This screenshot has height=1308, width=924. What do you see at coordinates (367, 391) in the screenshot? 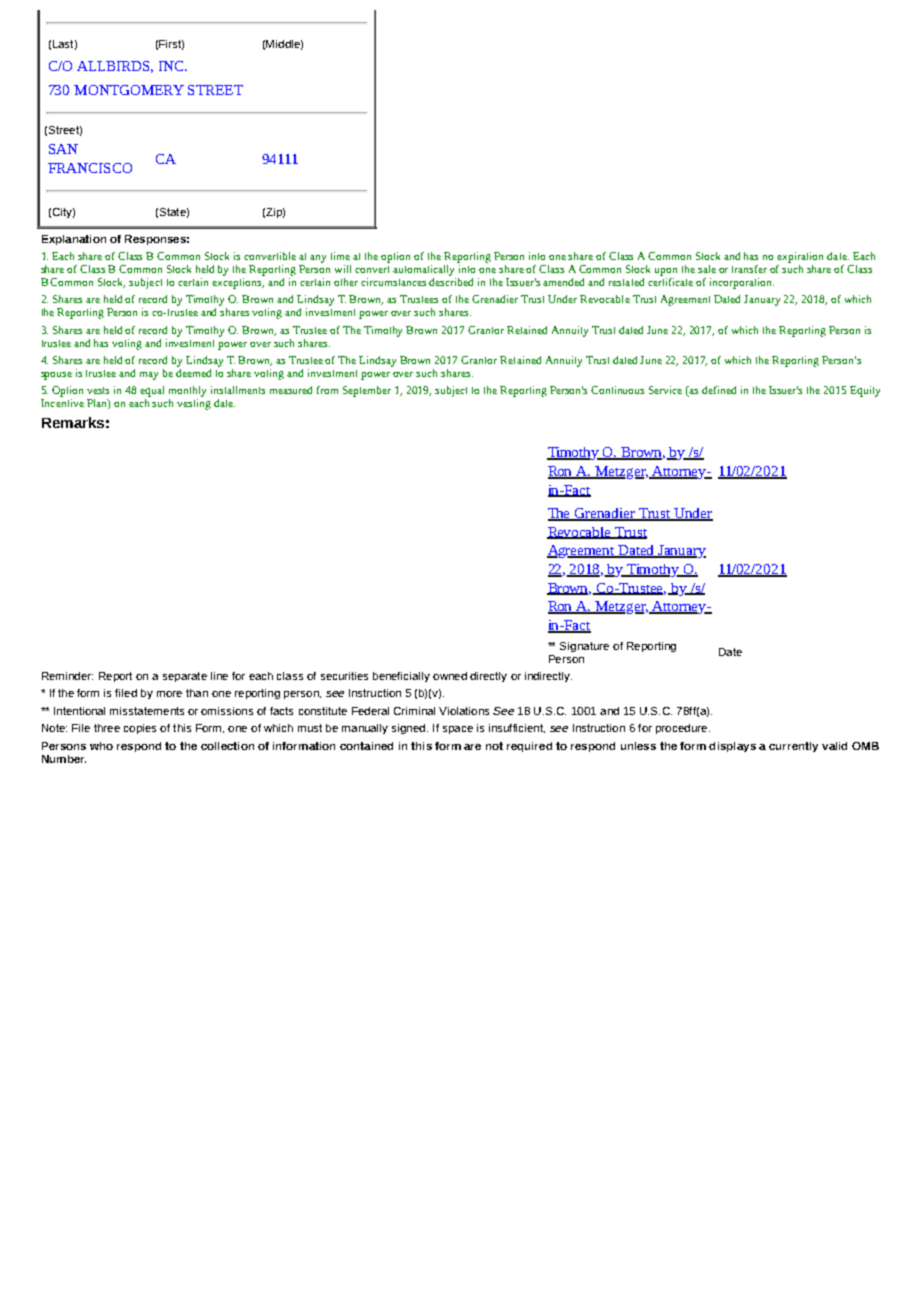
I see `September` at bounding box center [367, 391].
